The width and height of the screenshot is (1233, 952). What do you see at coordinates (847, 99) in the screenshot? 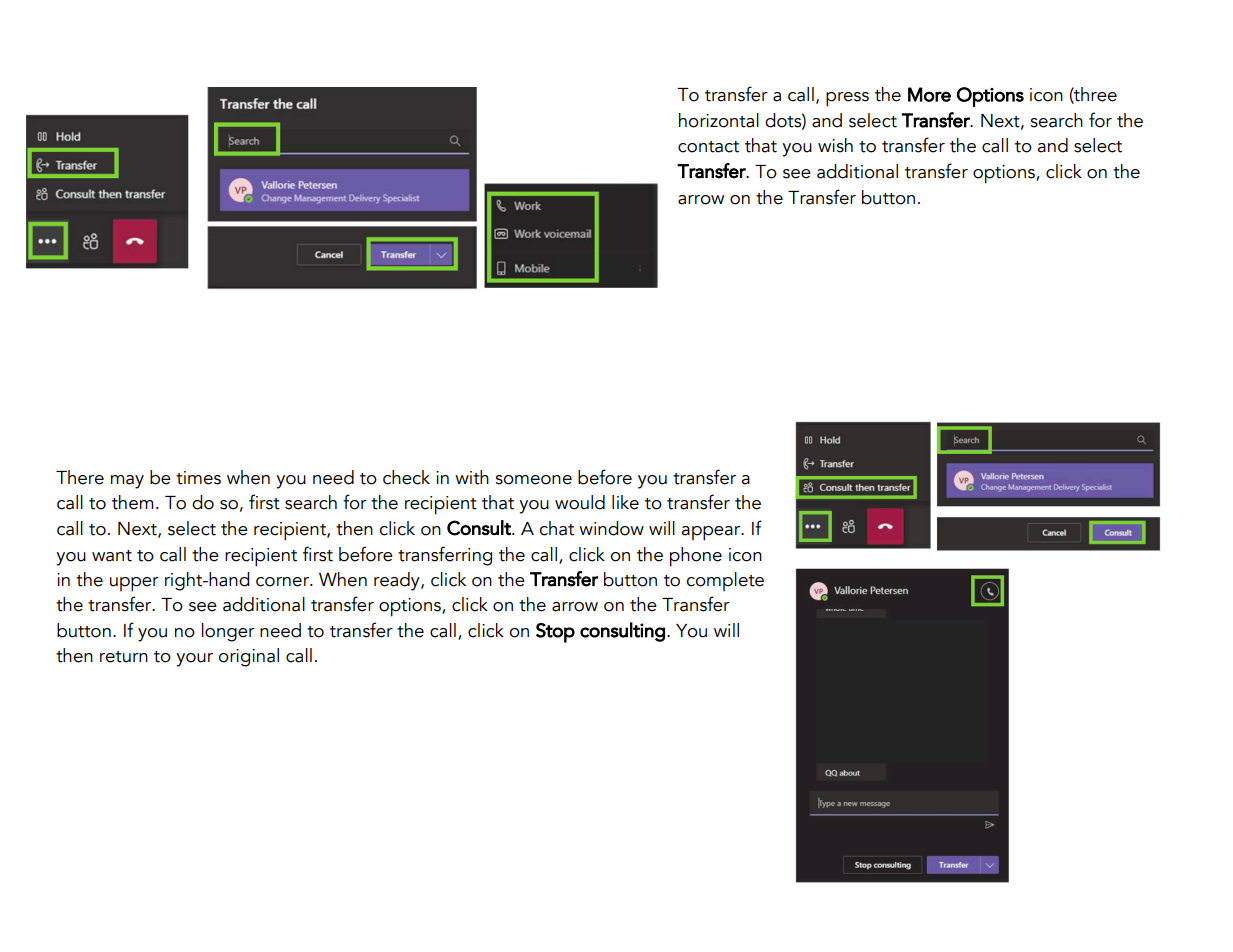
I see `press` at bounding box center [847, 99].
